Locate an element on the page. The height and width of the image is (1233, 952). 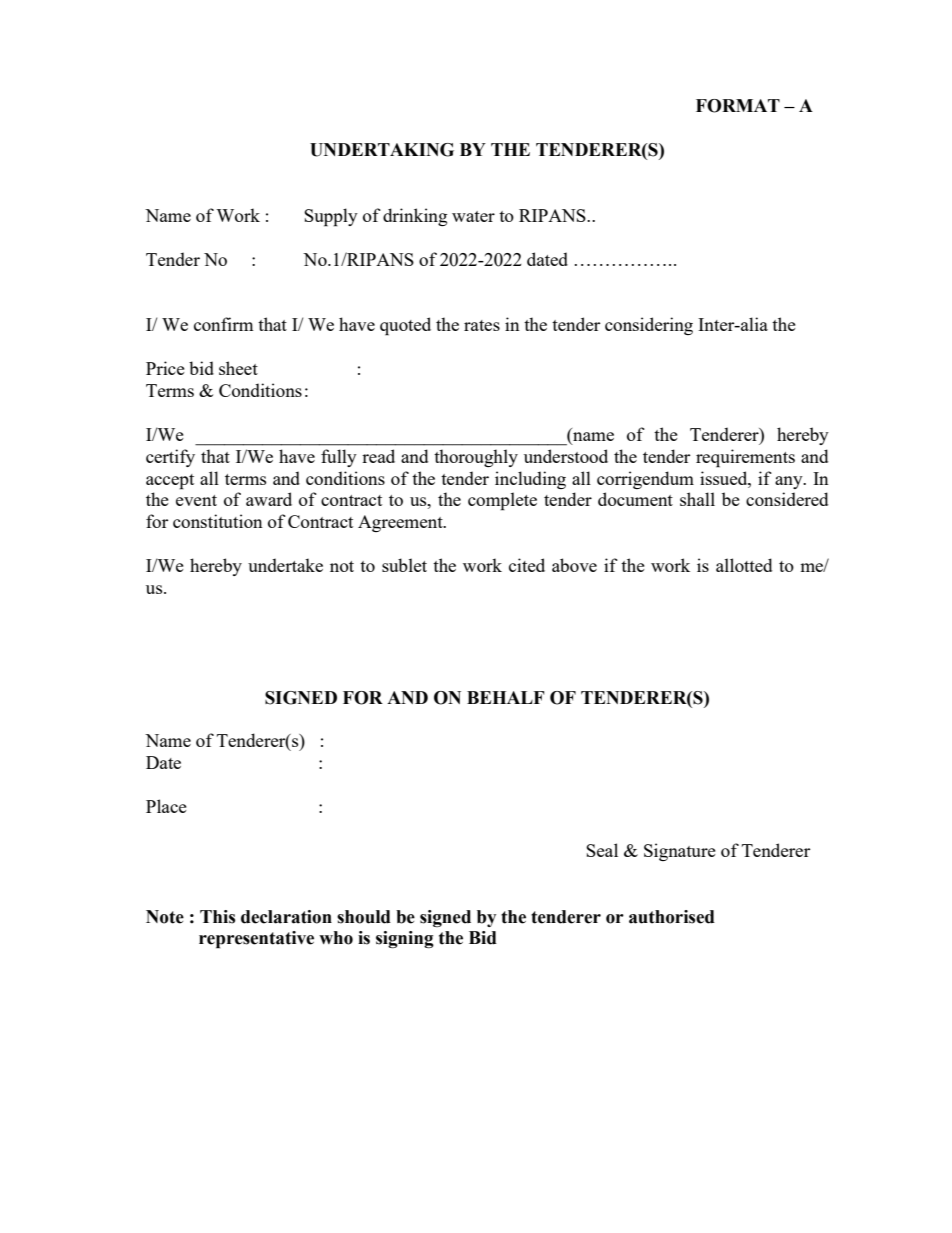
UNDERTAKING is located at coordinates (382, 150).
